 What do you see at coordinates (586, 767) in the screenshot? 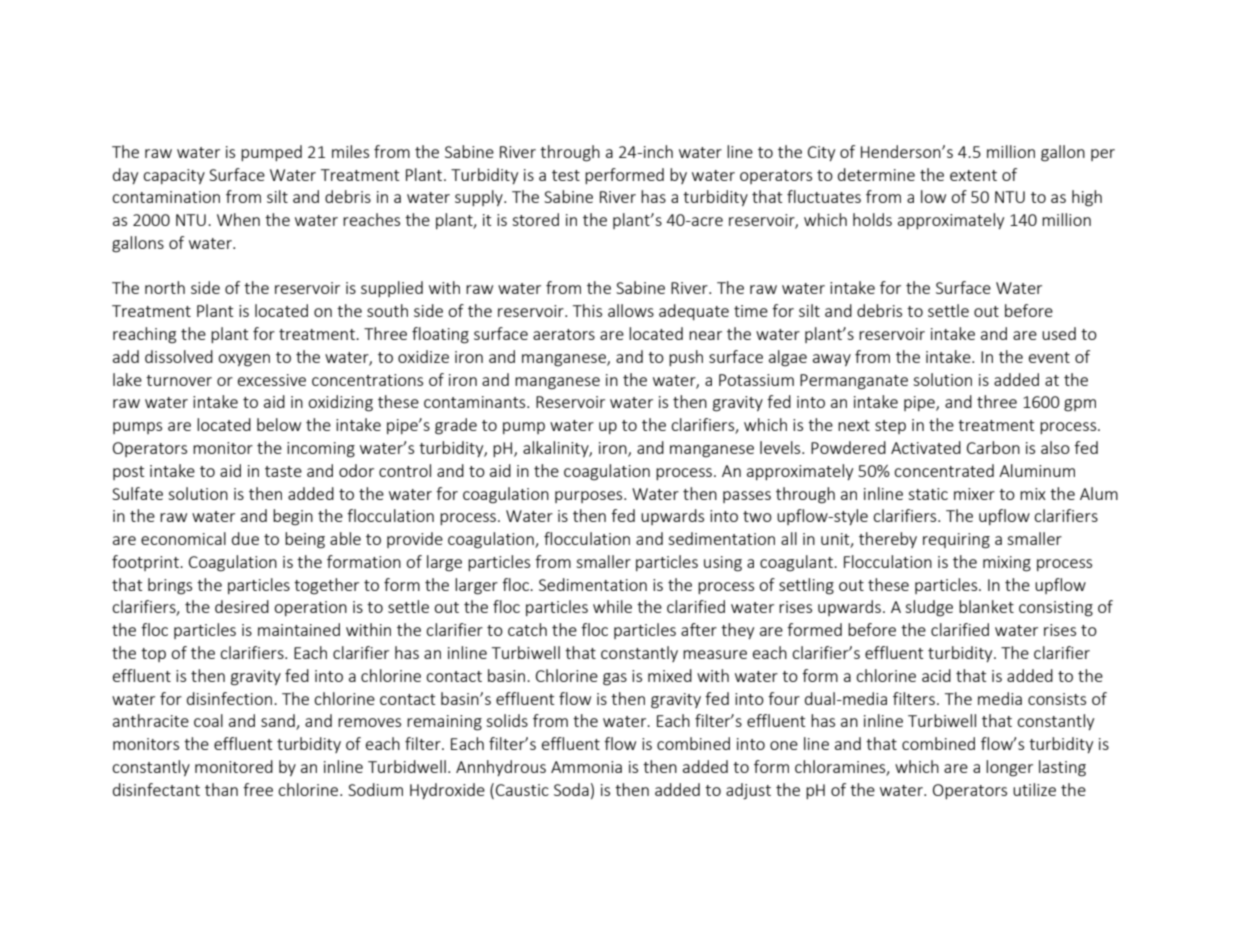
I see `Ammonia` at bounding box center [586, 767].
